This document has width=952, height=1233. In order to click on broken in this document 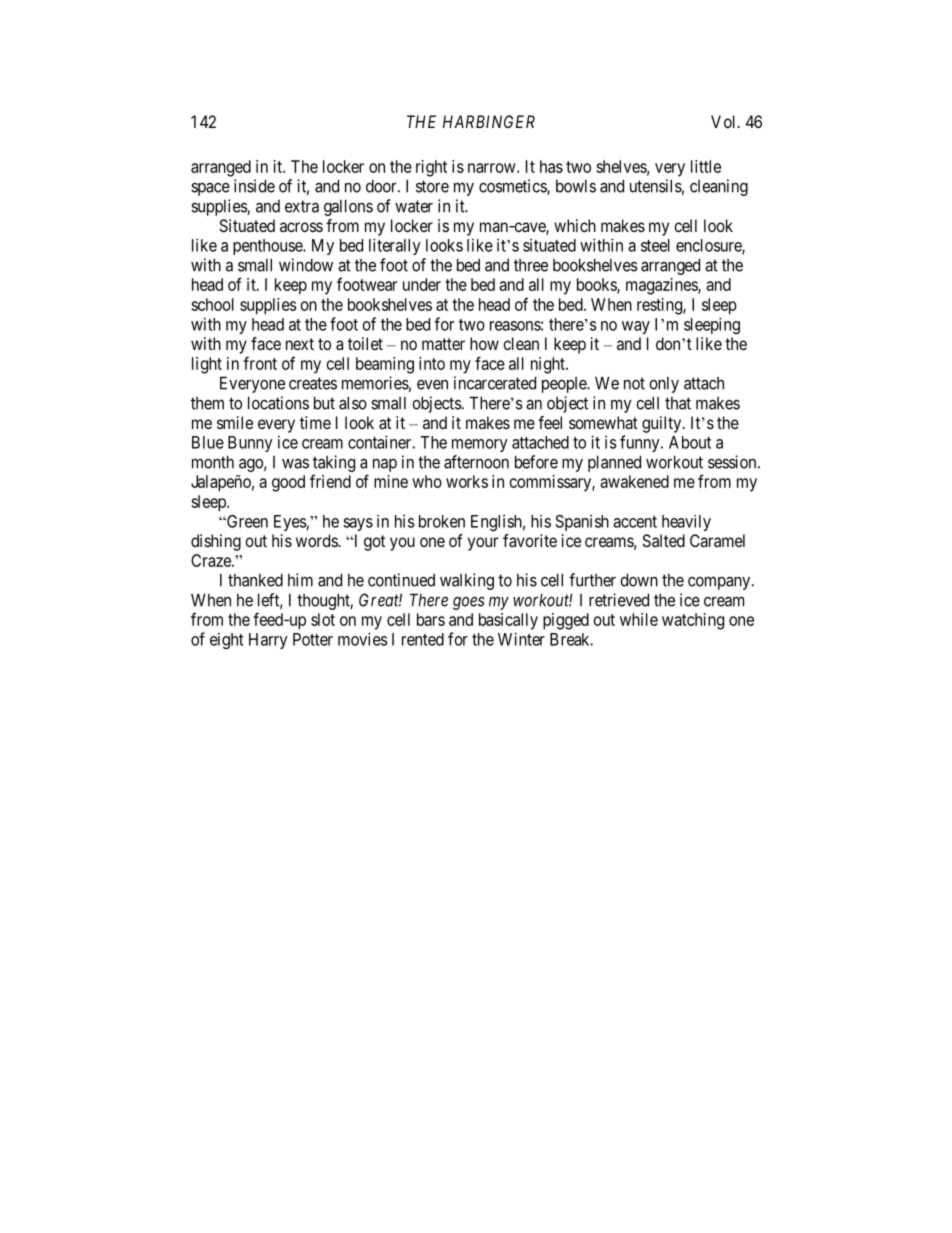, I will do `click(442, 521)`.
